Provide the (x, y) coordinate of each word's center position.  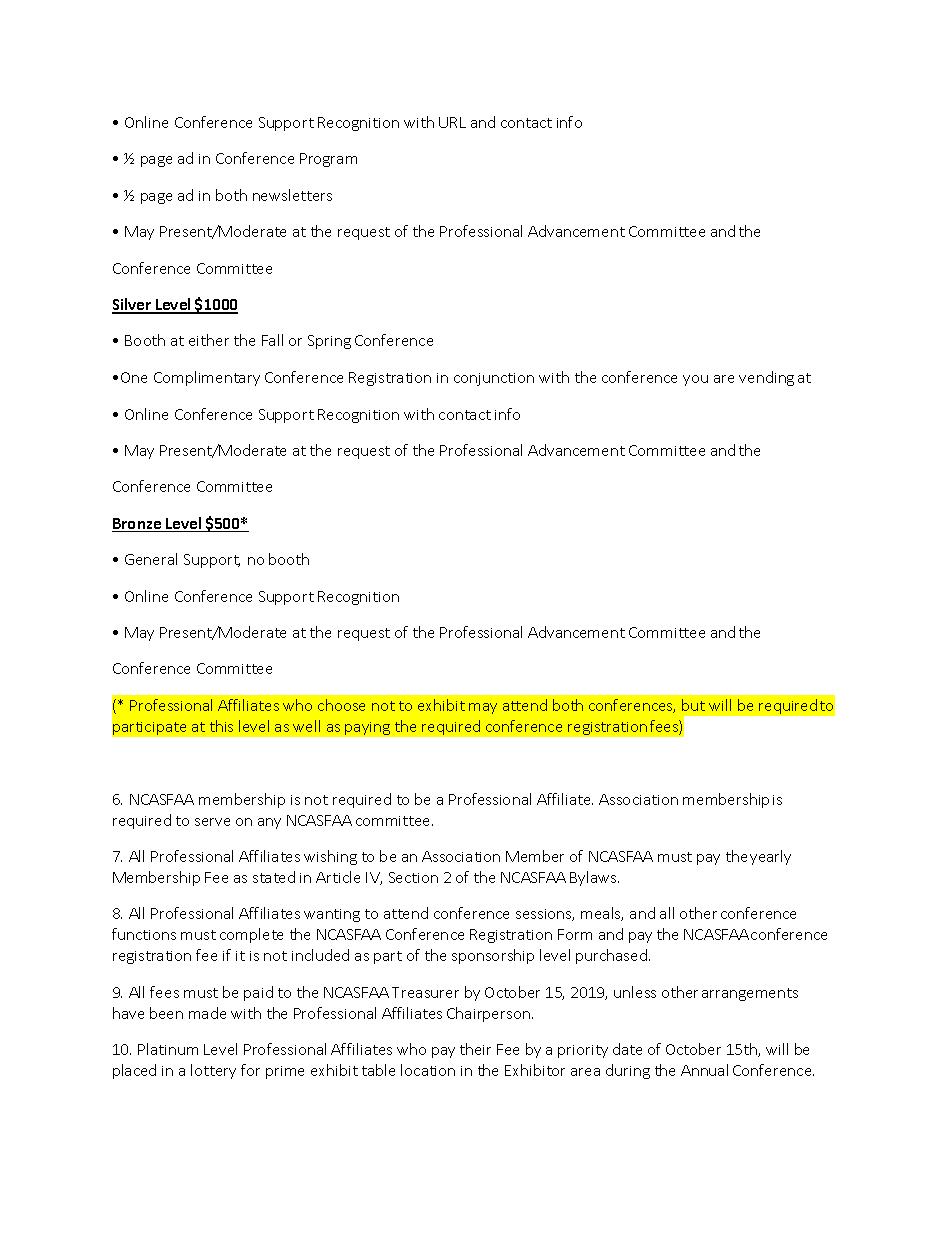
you (695, 380)
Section (413, 877)
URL (452, 122)
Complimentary (207, 378)
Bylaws (594, 878)
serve (212, 822)
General (151, 559)
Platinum (168, 1049)
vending (766, 378)
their (475, 1049)
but (693, 705)
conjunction (494, 379)
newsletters (292, 195)
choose (341, 705)
